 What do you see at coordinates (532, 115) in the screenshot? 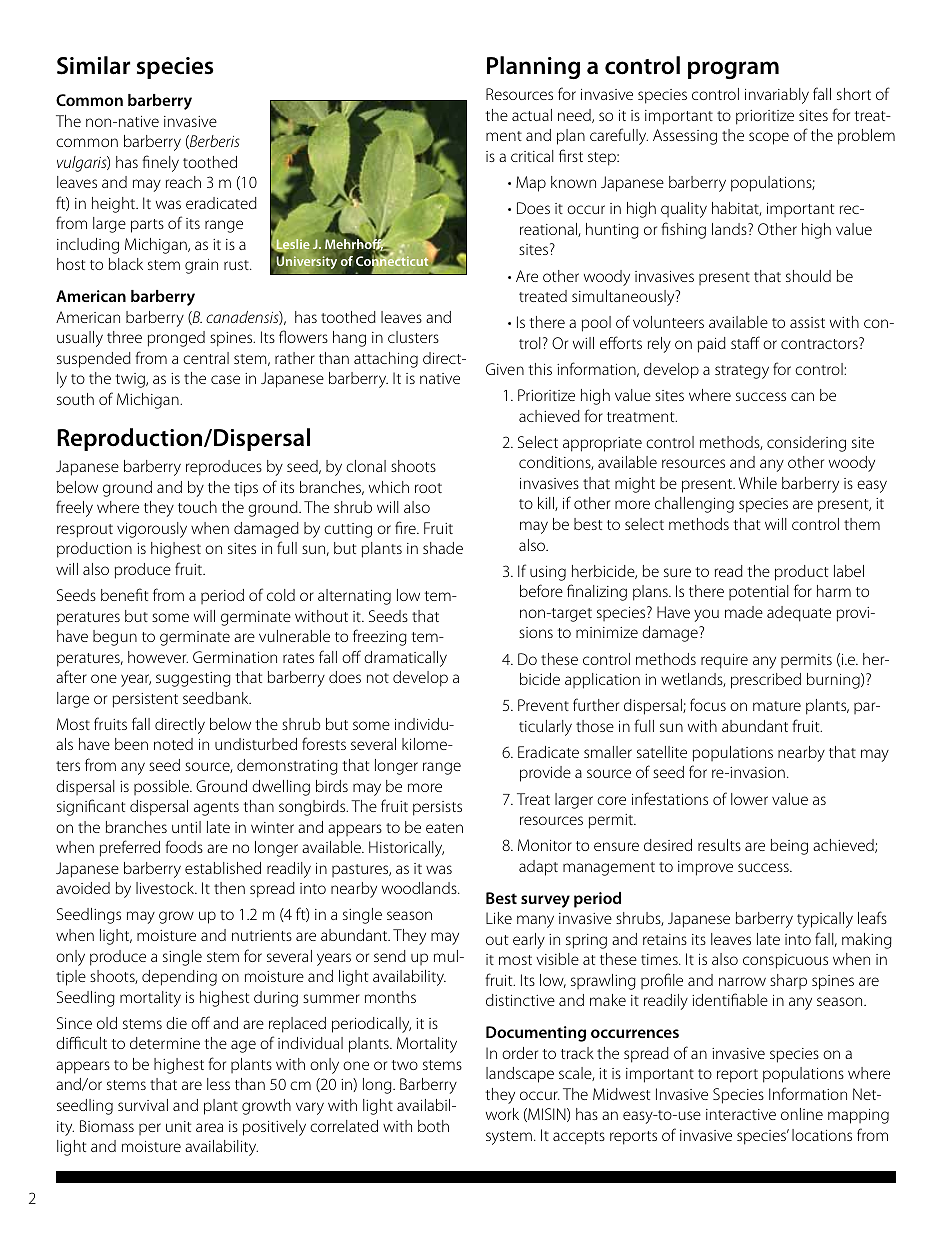
I see `actual` at bounding box center [532, 115].
